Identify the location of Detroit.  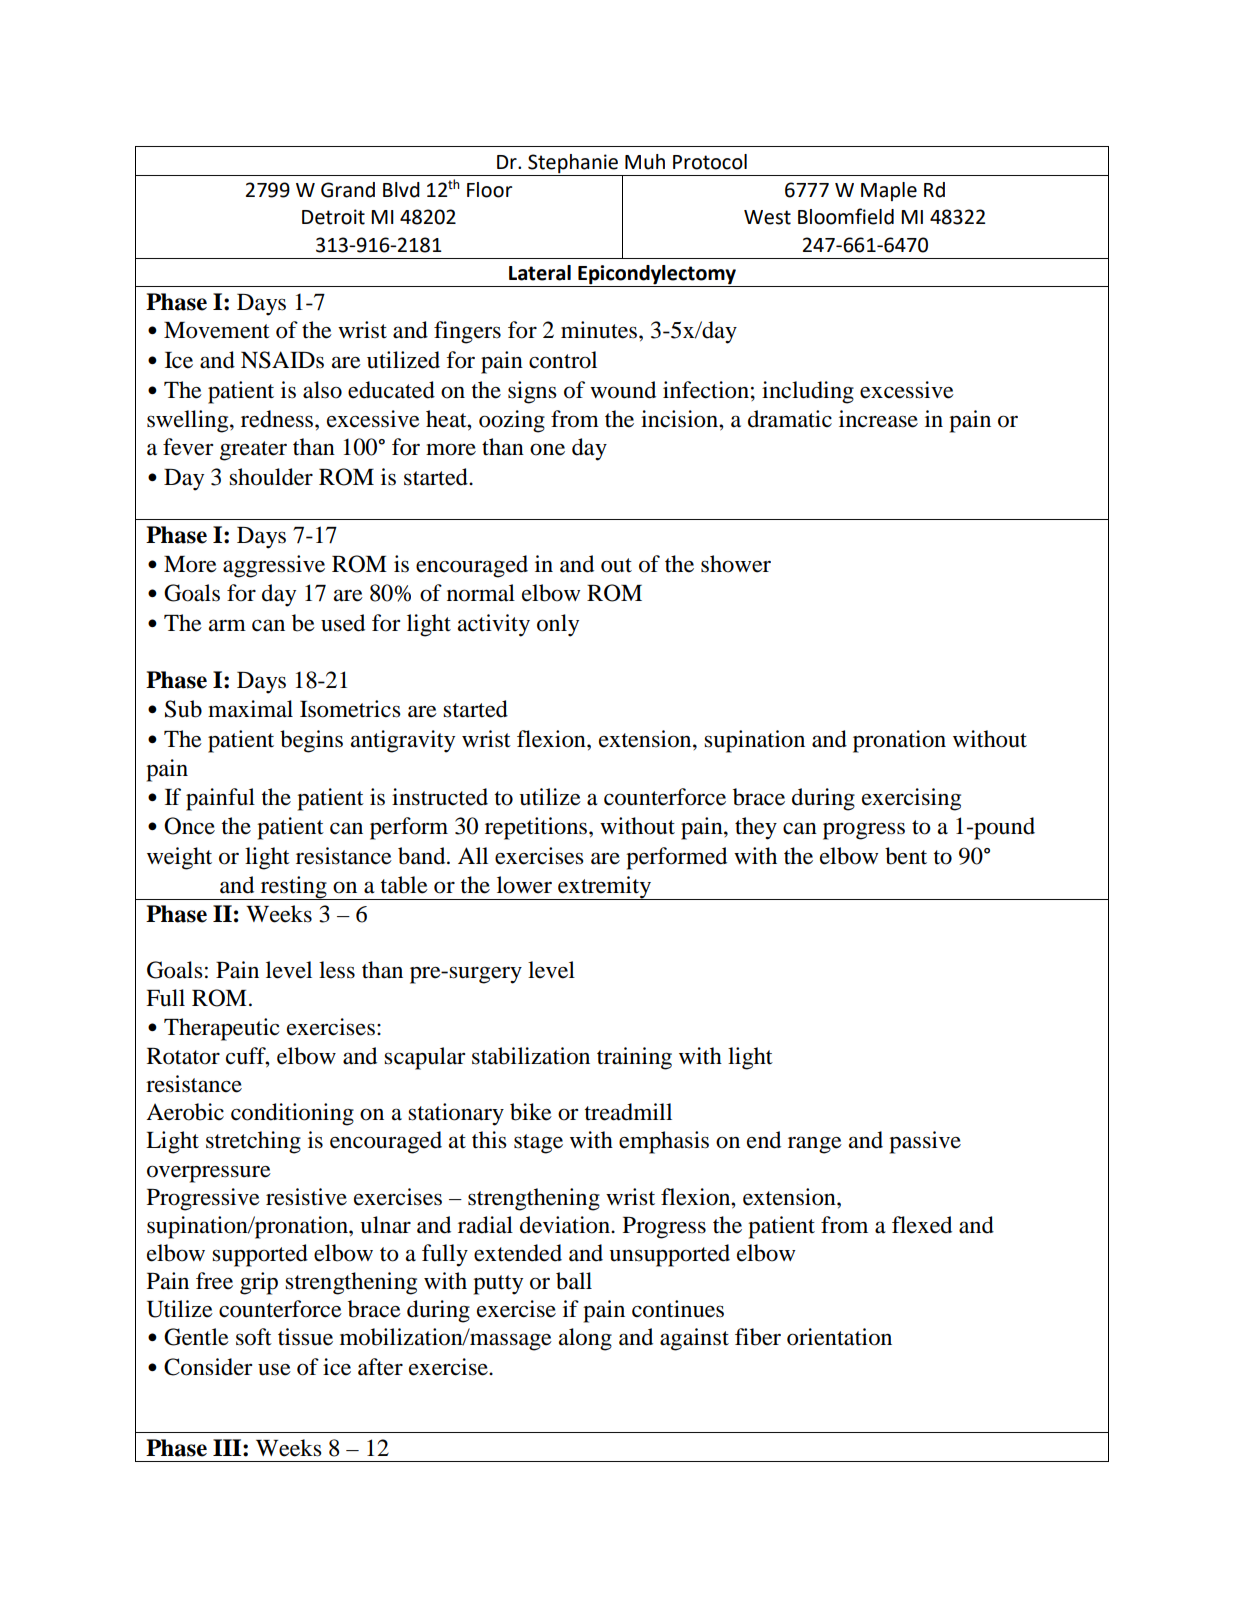
(333, 217).
